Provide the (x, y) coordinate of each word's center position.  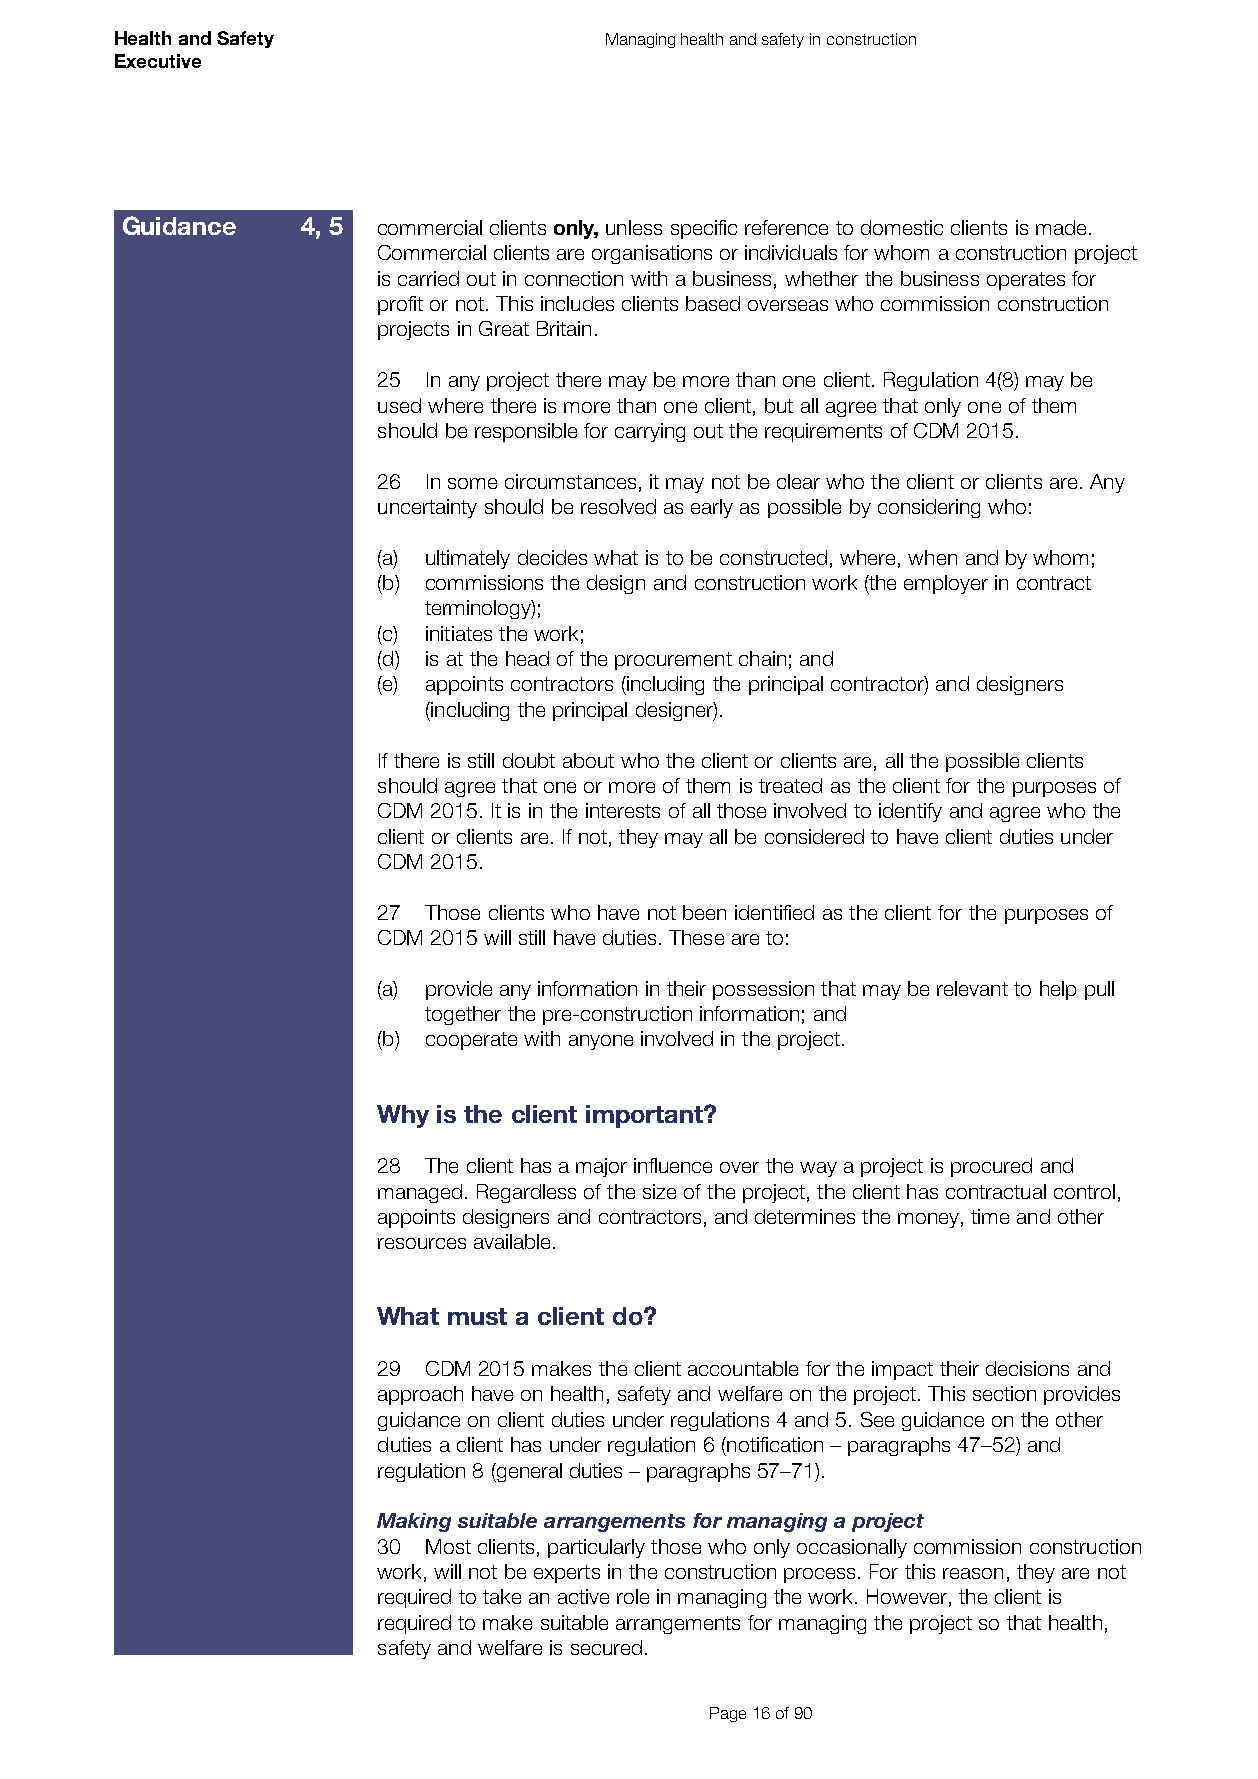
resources (422, 1243)
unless (634, 227)
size (659, 1191)
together (463, 1015)
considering (929, 508)
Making (414, 1522)
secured (606, 1647)
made (1061, 227)
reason (973, 1573)
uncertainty (427, 508)
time (990, 1216)
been (704, 912)
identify (910, 812)
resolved (618, 506)
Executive (158, 61)
